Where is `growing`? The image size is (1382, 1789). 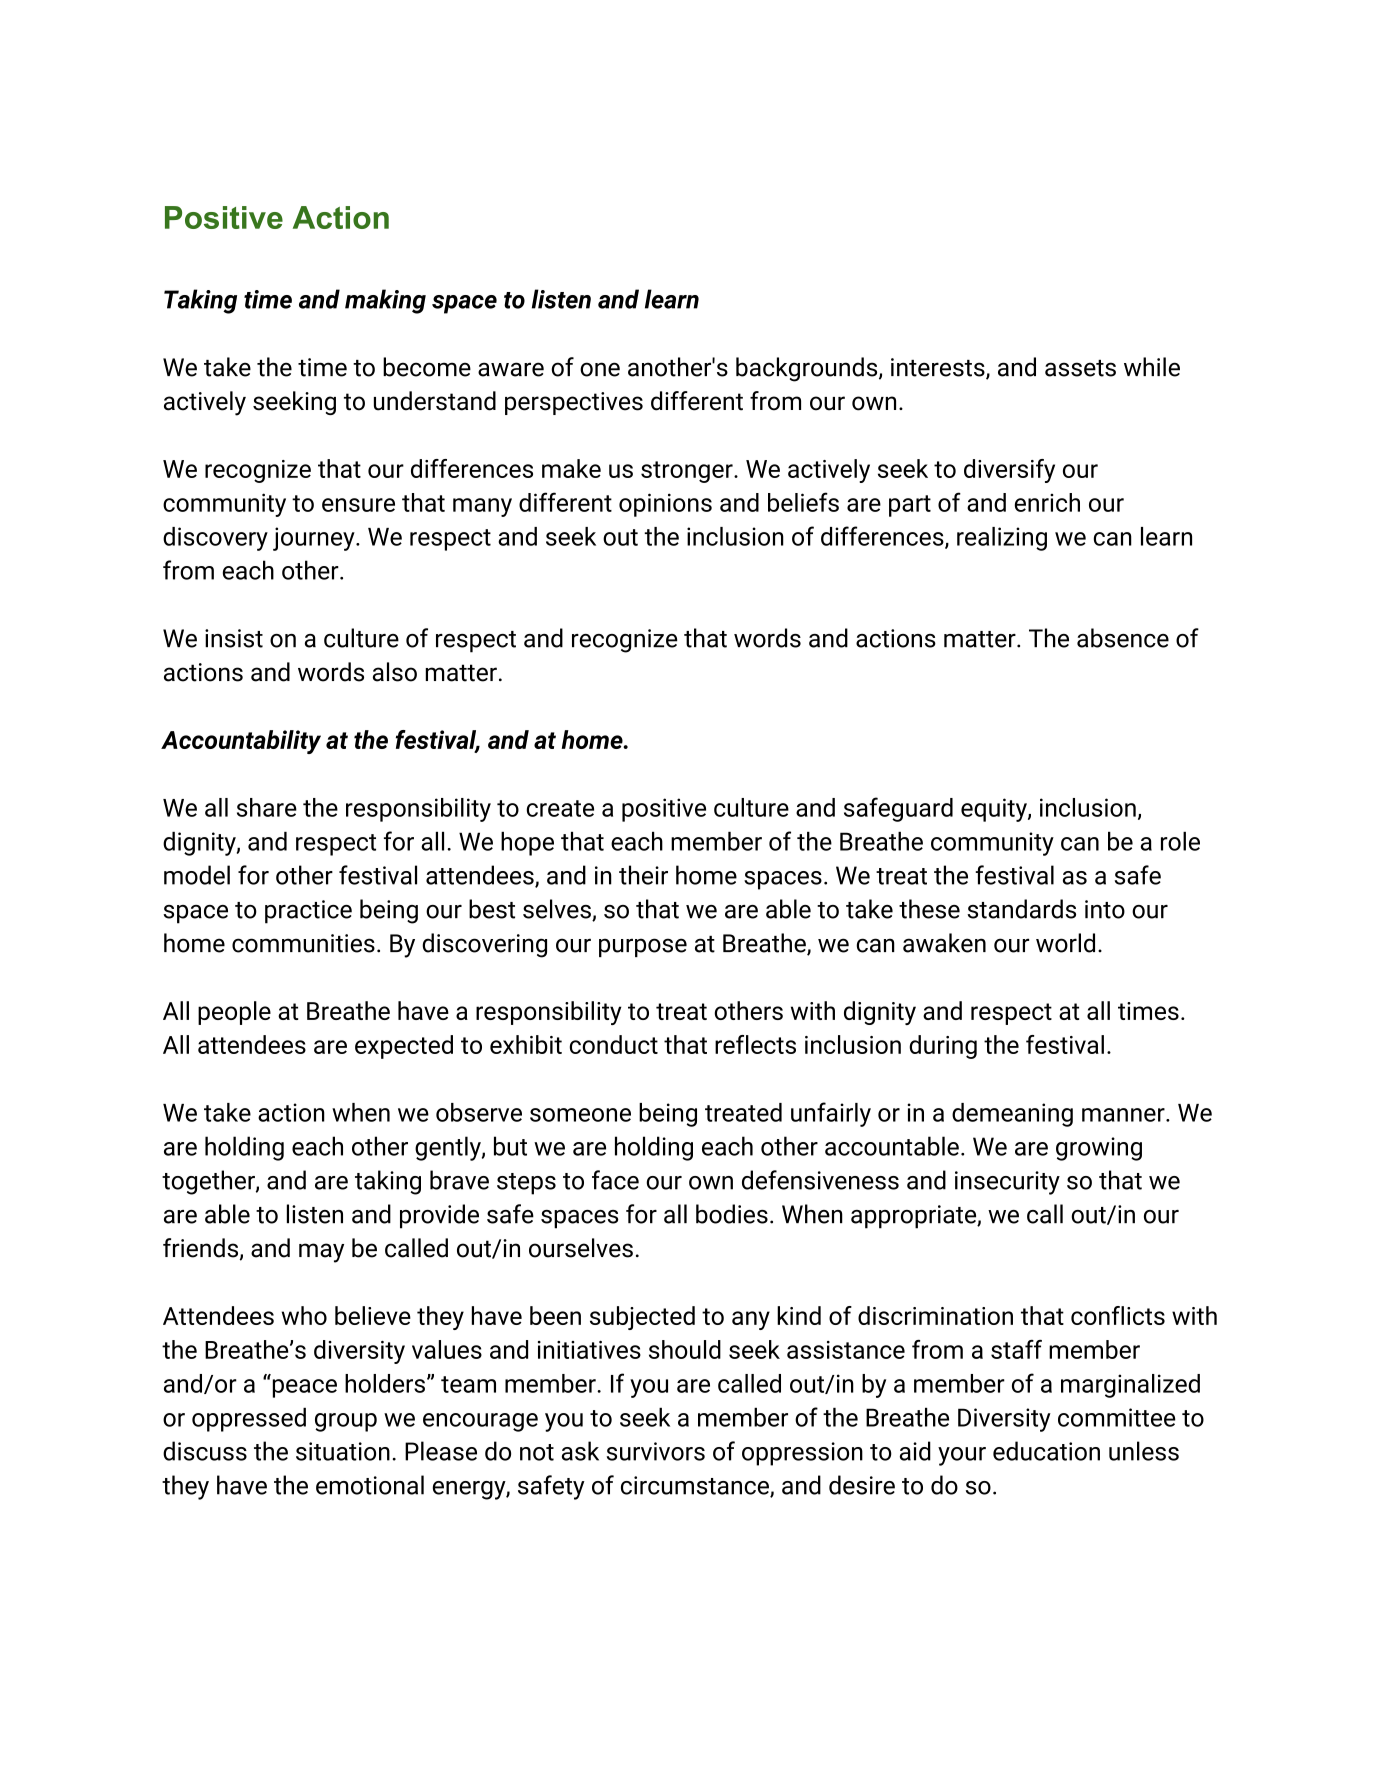 growing is located at coordinates (1099, 1149).
